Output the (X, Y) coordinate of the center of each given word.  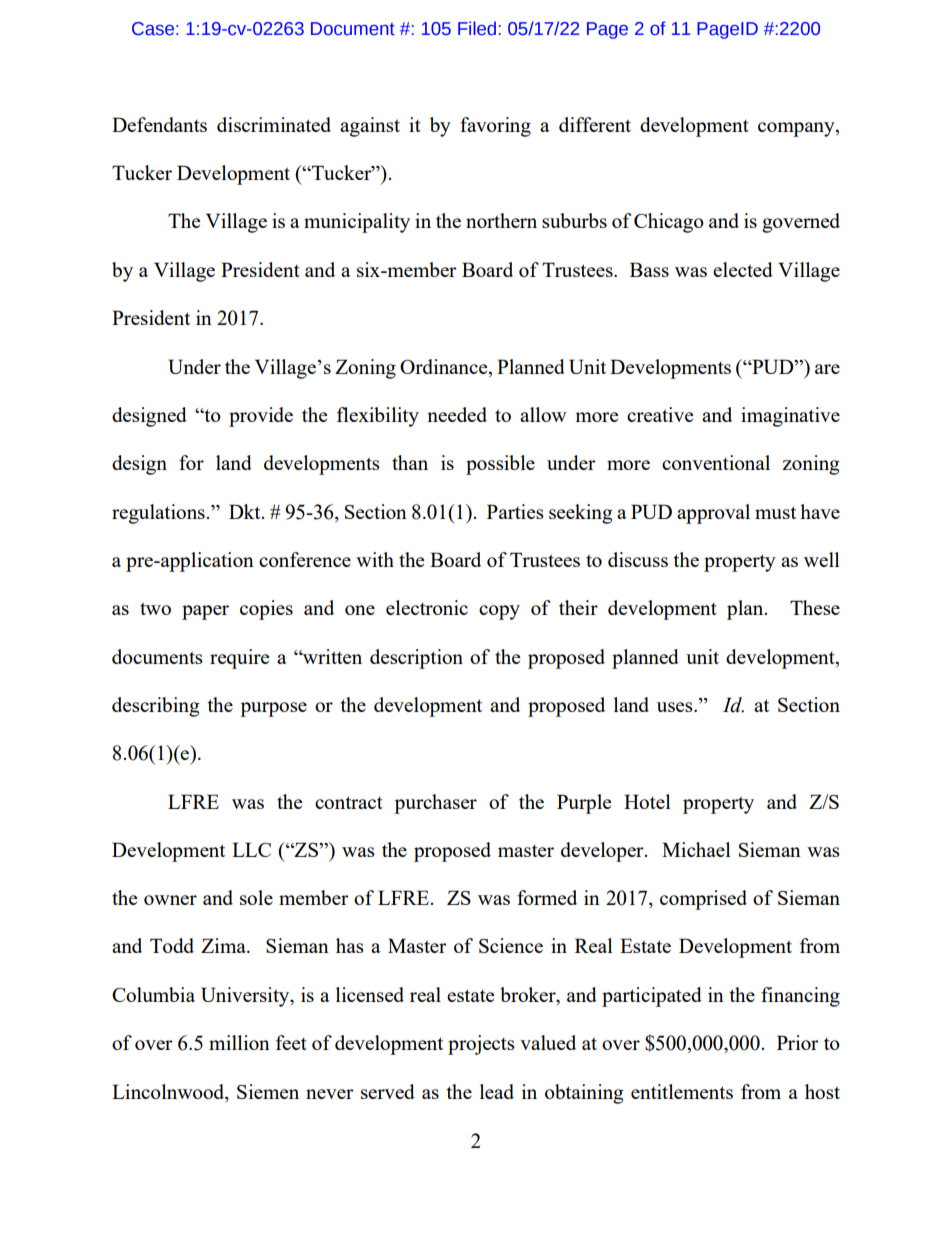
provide (261, 417)
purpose (273, 709)
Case (153, 29)
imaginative (790, 417)
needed (457, 414)
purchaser (435, 804)
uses (676, 707)
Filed (477, 28)
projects (481, 1045)
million (239, 1042)
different (595, 124)
